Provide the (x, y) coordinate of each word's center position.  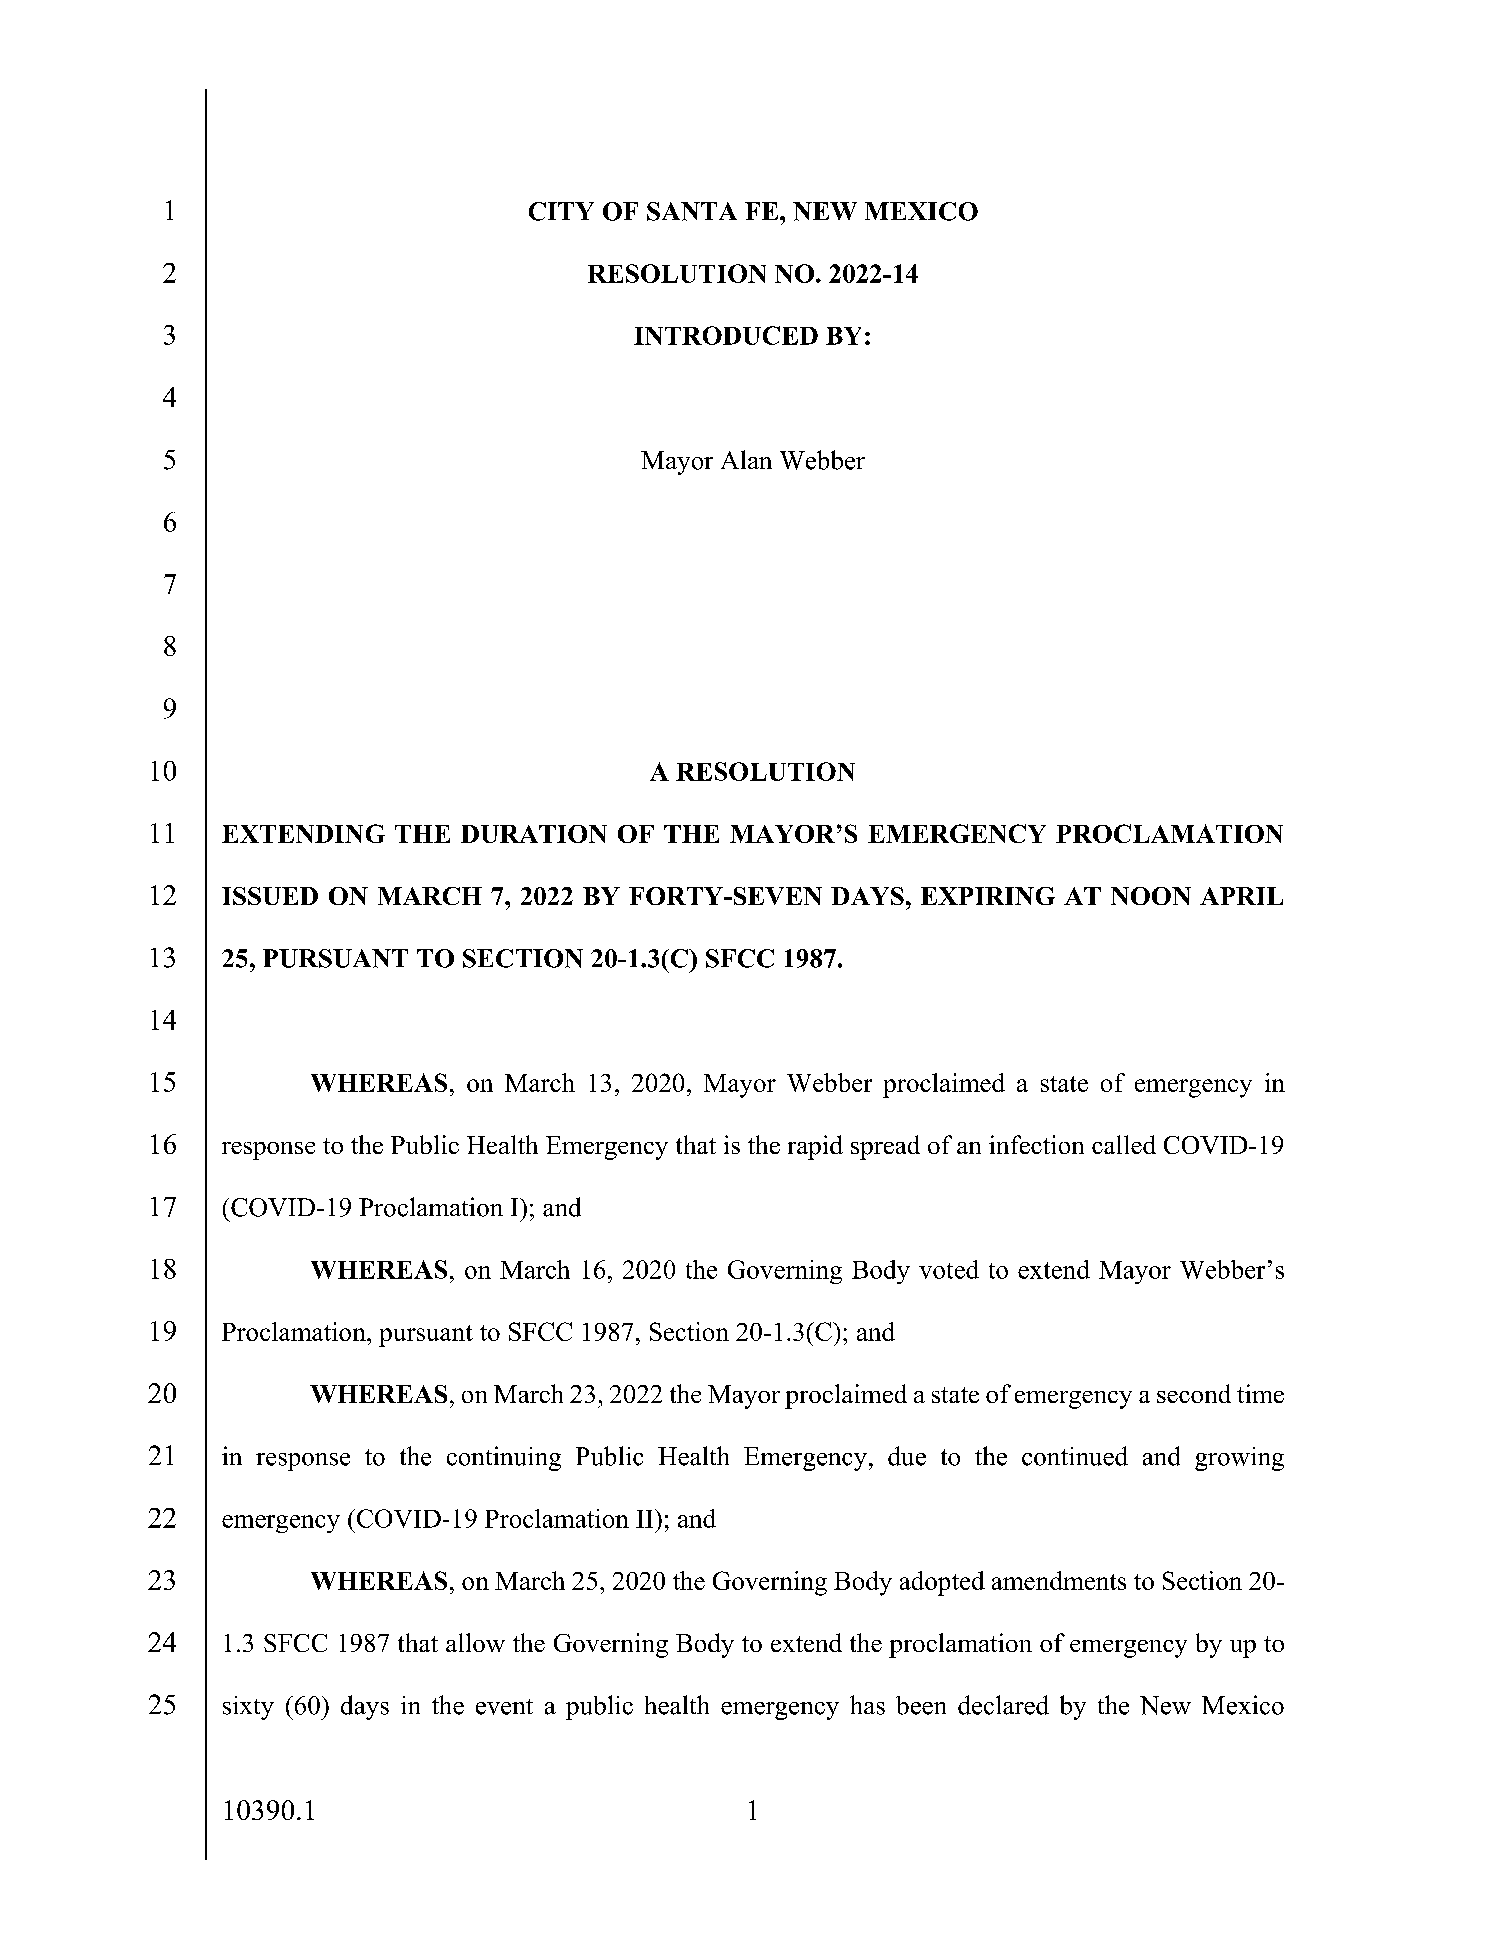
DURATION (534, 834)
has (867, 1705)
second (1194, 1393)
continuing (504, 1458)
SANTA (692, 211)
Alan (746, 459)
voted (949, 1269)
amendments (1059, 1580)
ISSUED (270, 896)
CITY (561, 211)
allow (475, 1642)
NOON (1151, 896)
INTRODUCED (726, 335)
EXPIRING (988, 896)
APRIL (1241, 896)
